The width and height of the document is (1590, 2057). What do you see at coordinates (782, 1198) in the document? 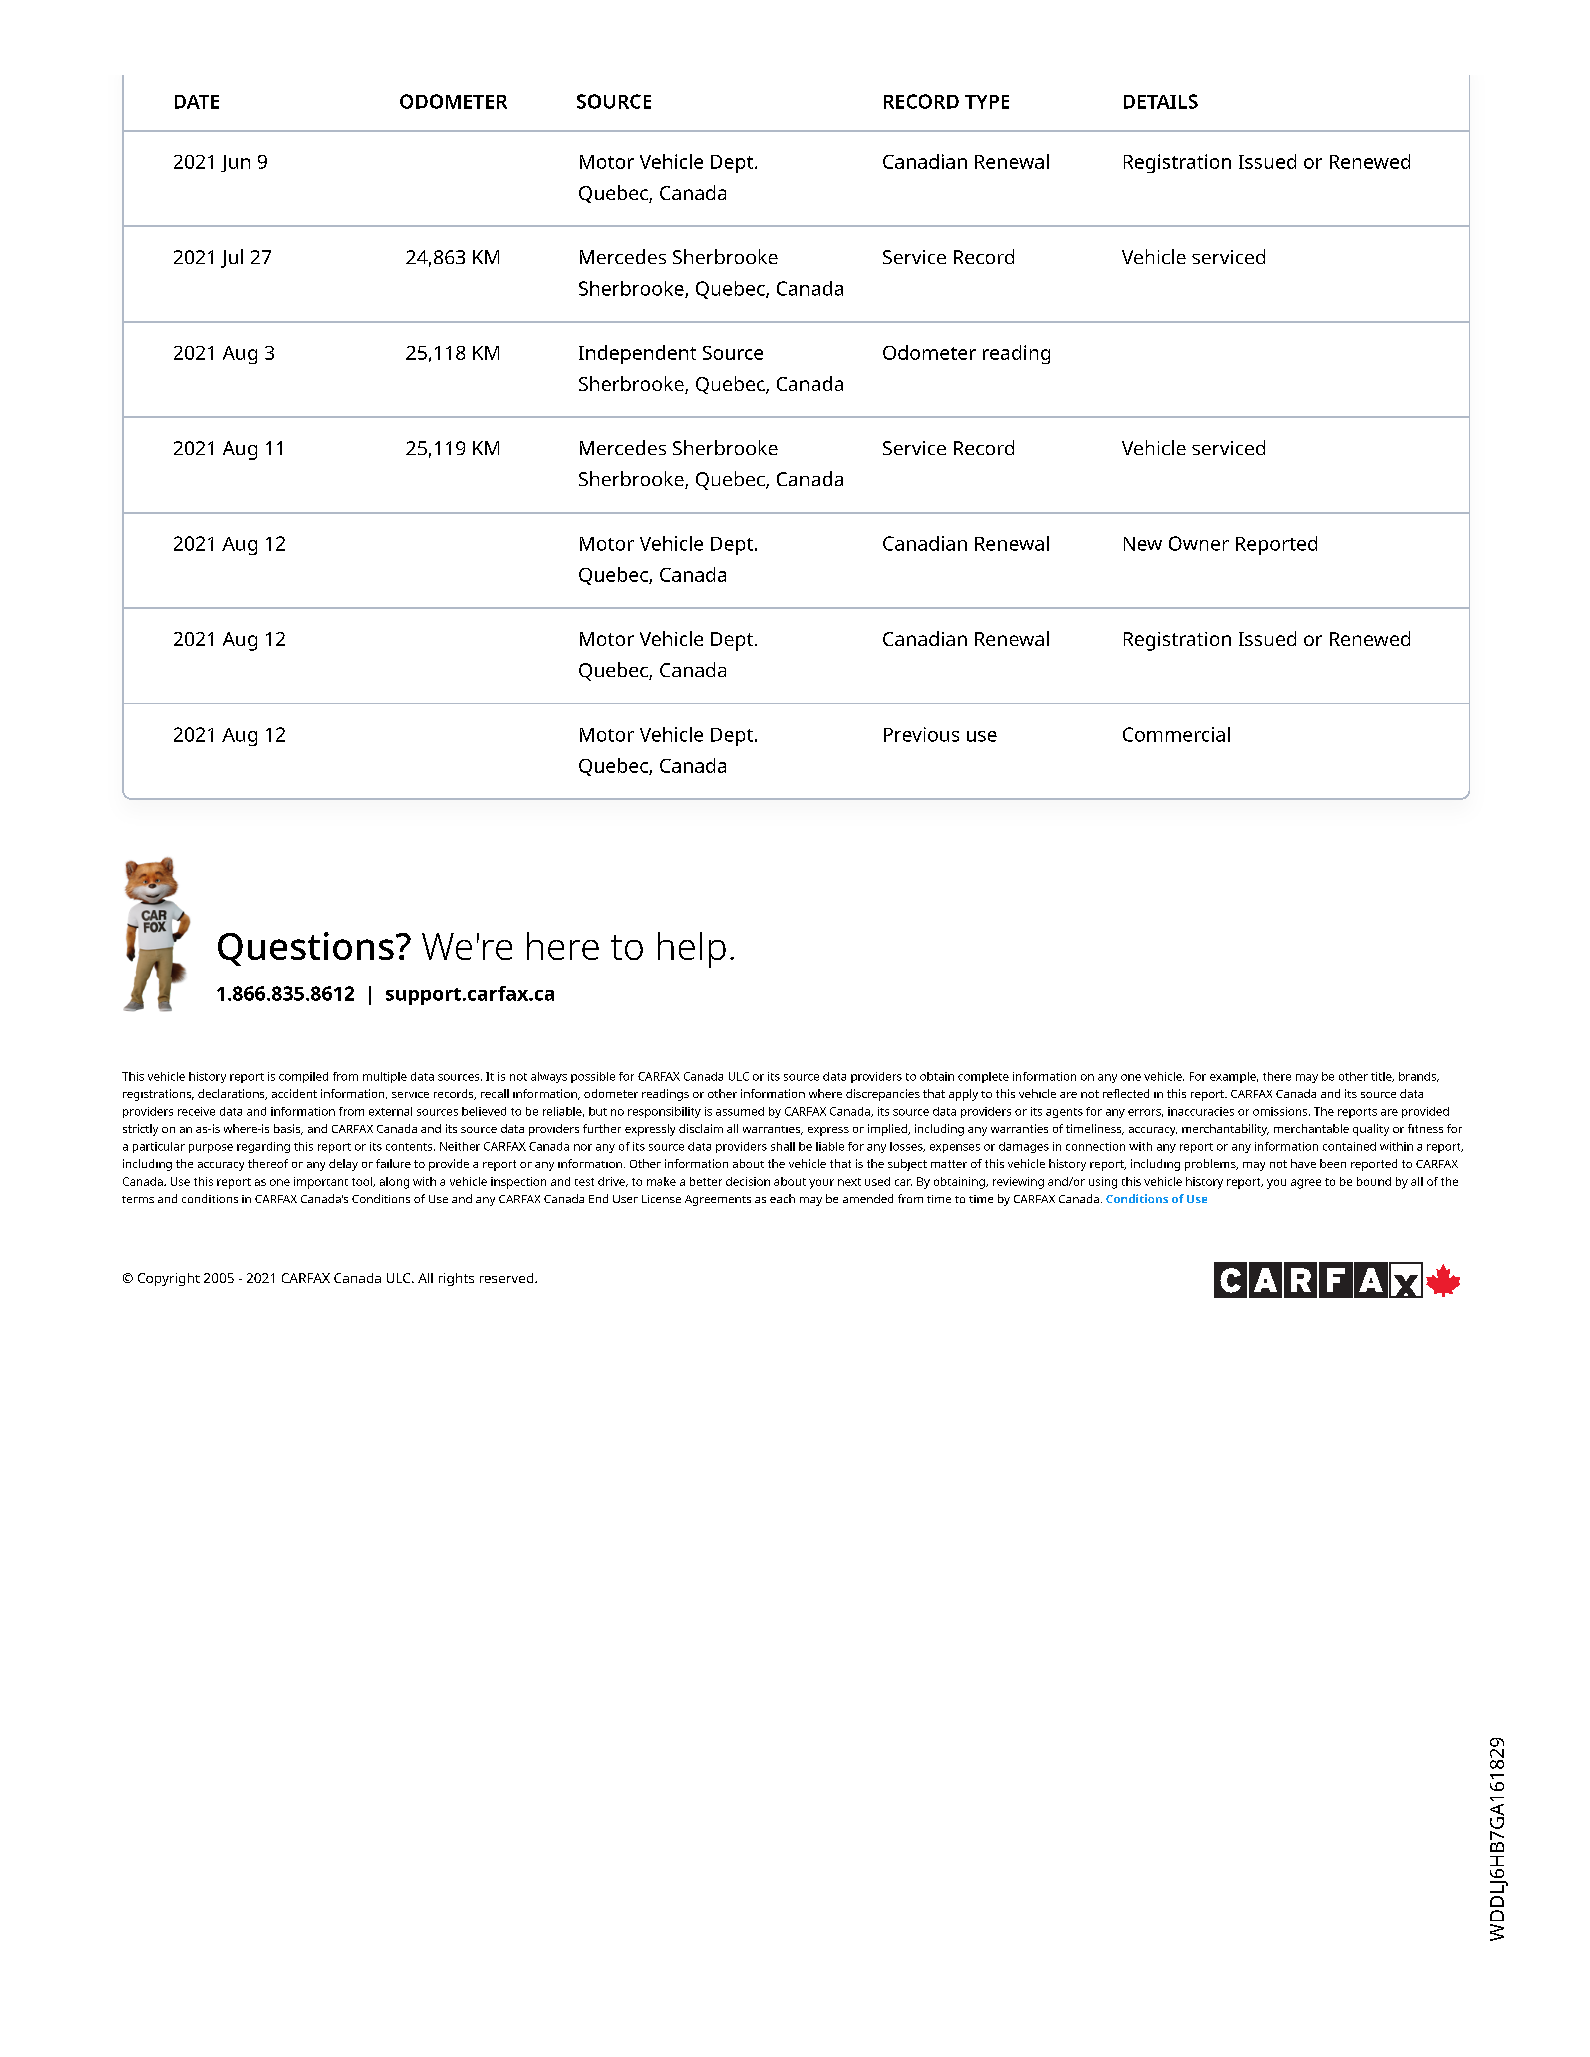
I see `each` at bounding box center [782, 1198].
